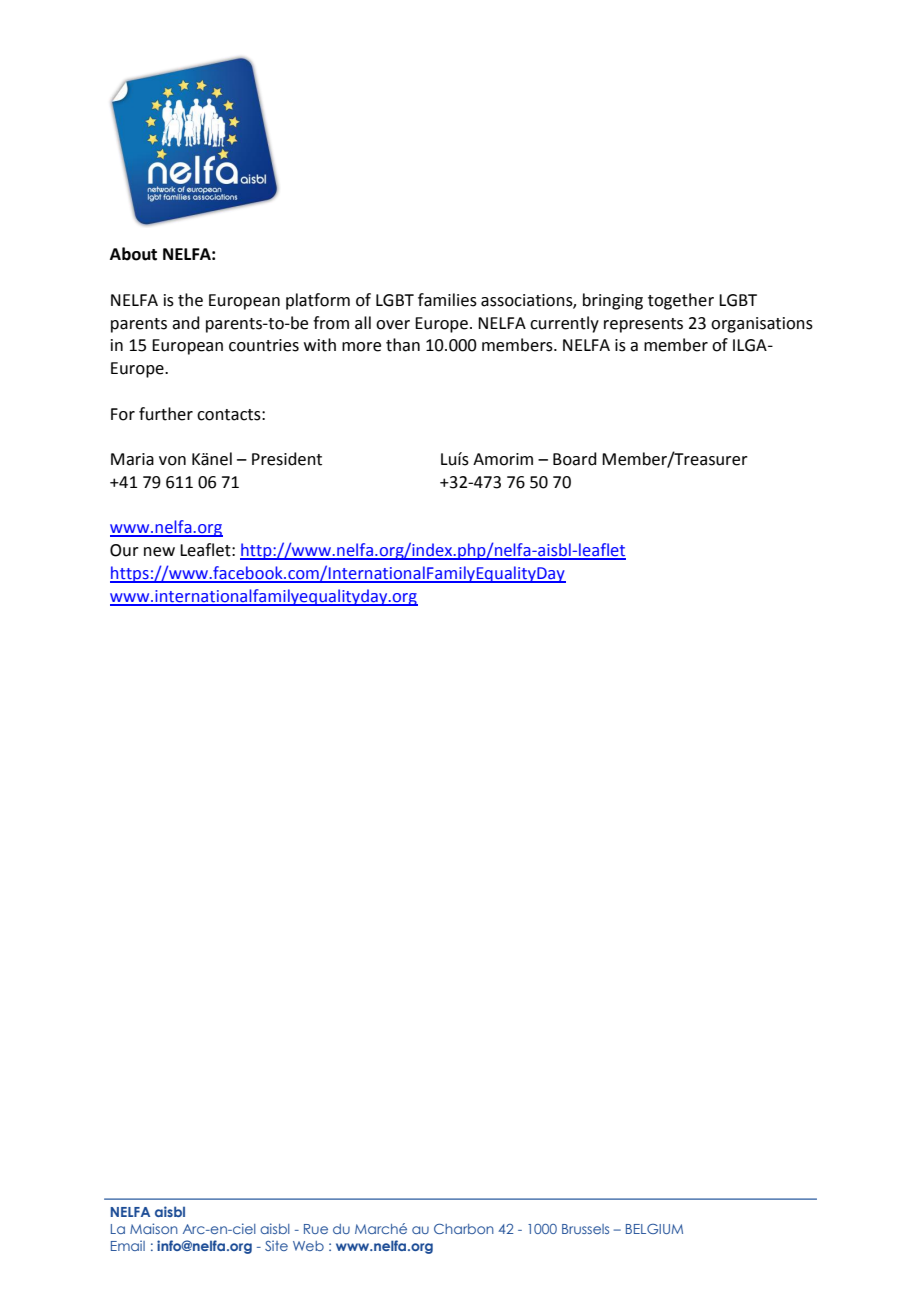 This screenshot has width=924, height=1309. What do you see at coordinates (287, 459) in the screenshot?
I see `President` at bounding box center [287, 459].
